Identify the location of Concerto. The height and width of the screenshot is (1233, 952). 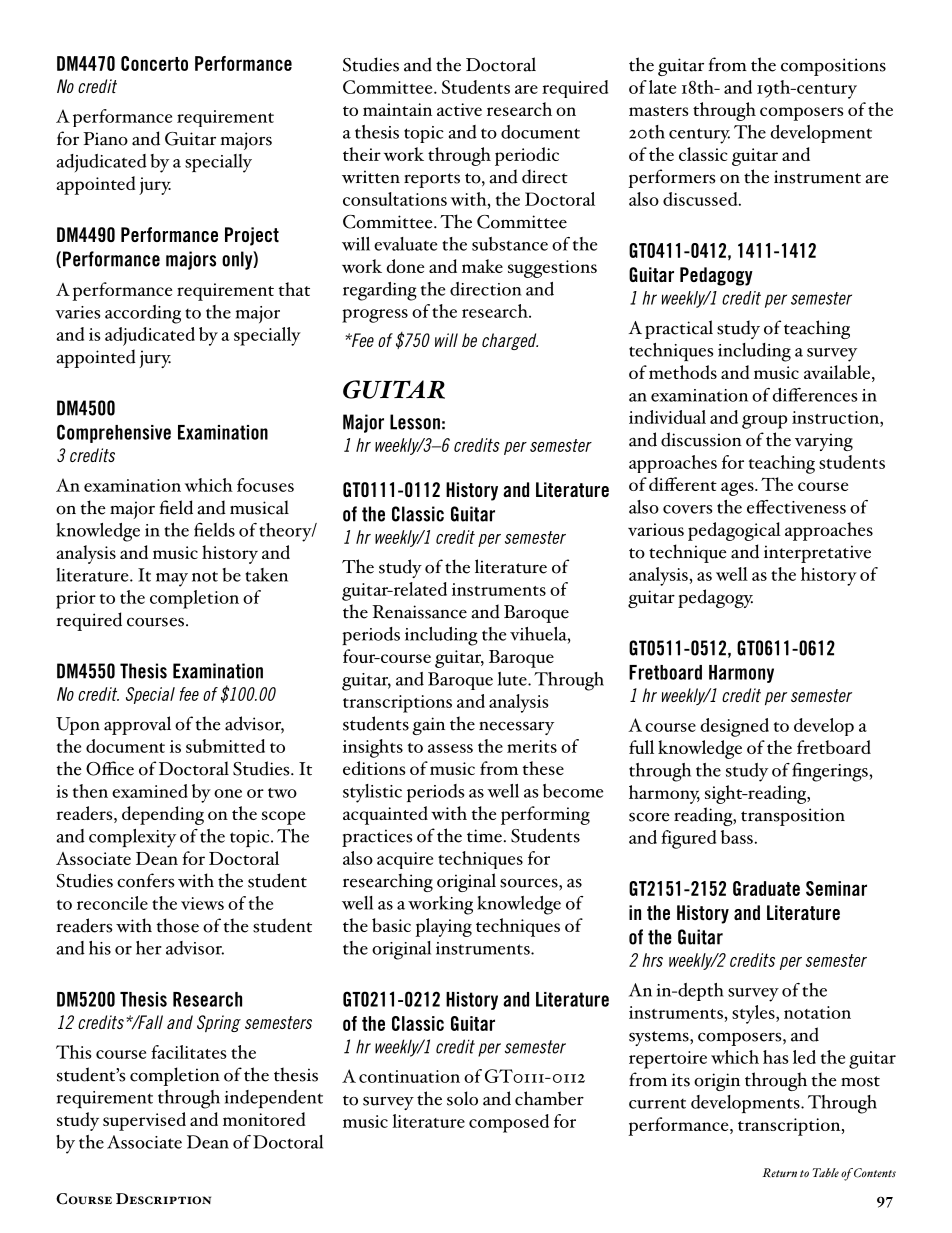
(154, 63).
